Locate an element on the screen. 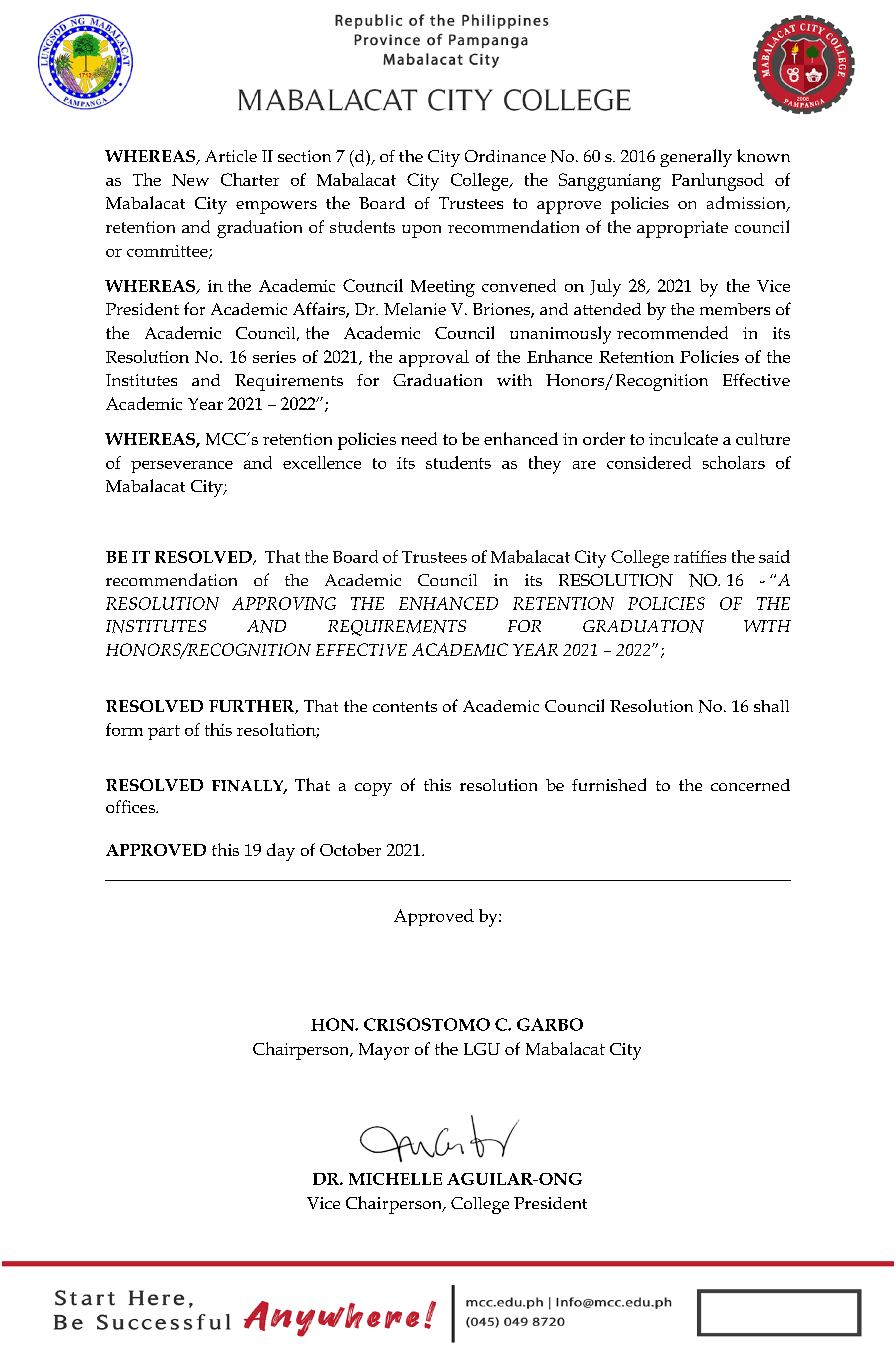  copy is located at coordinates (373, 789).
